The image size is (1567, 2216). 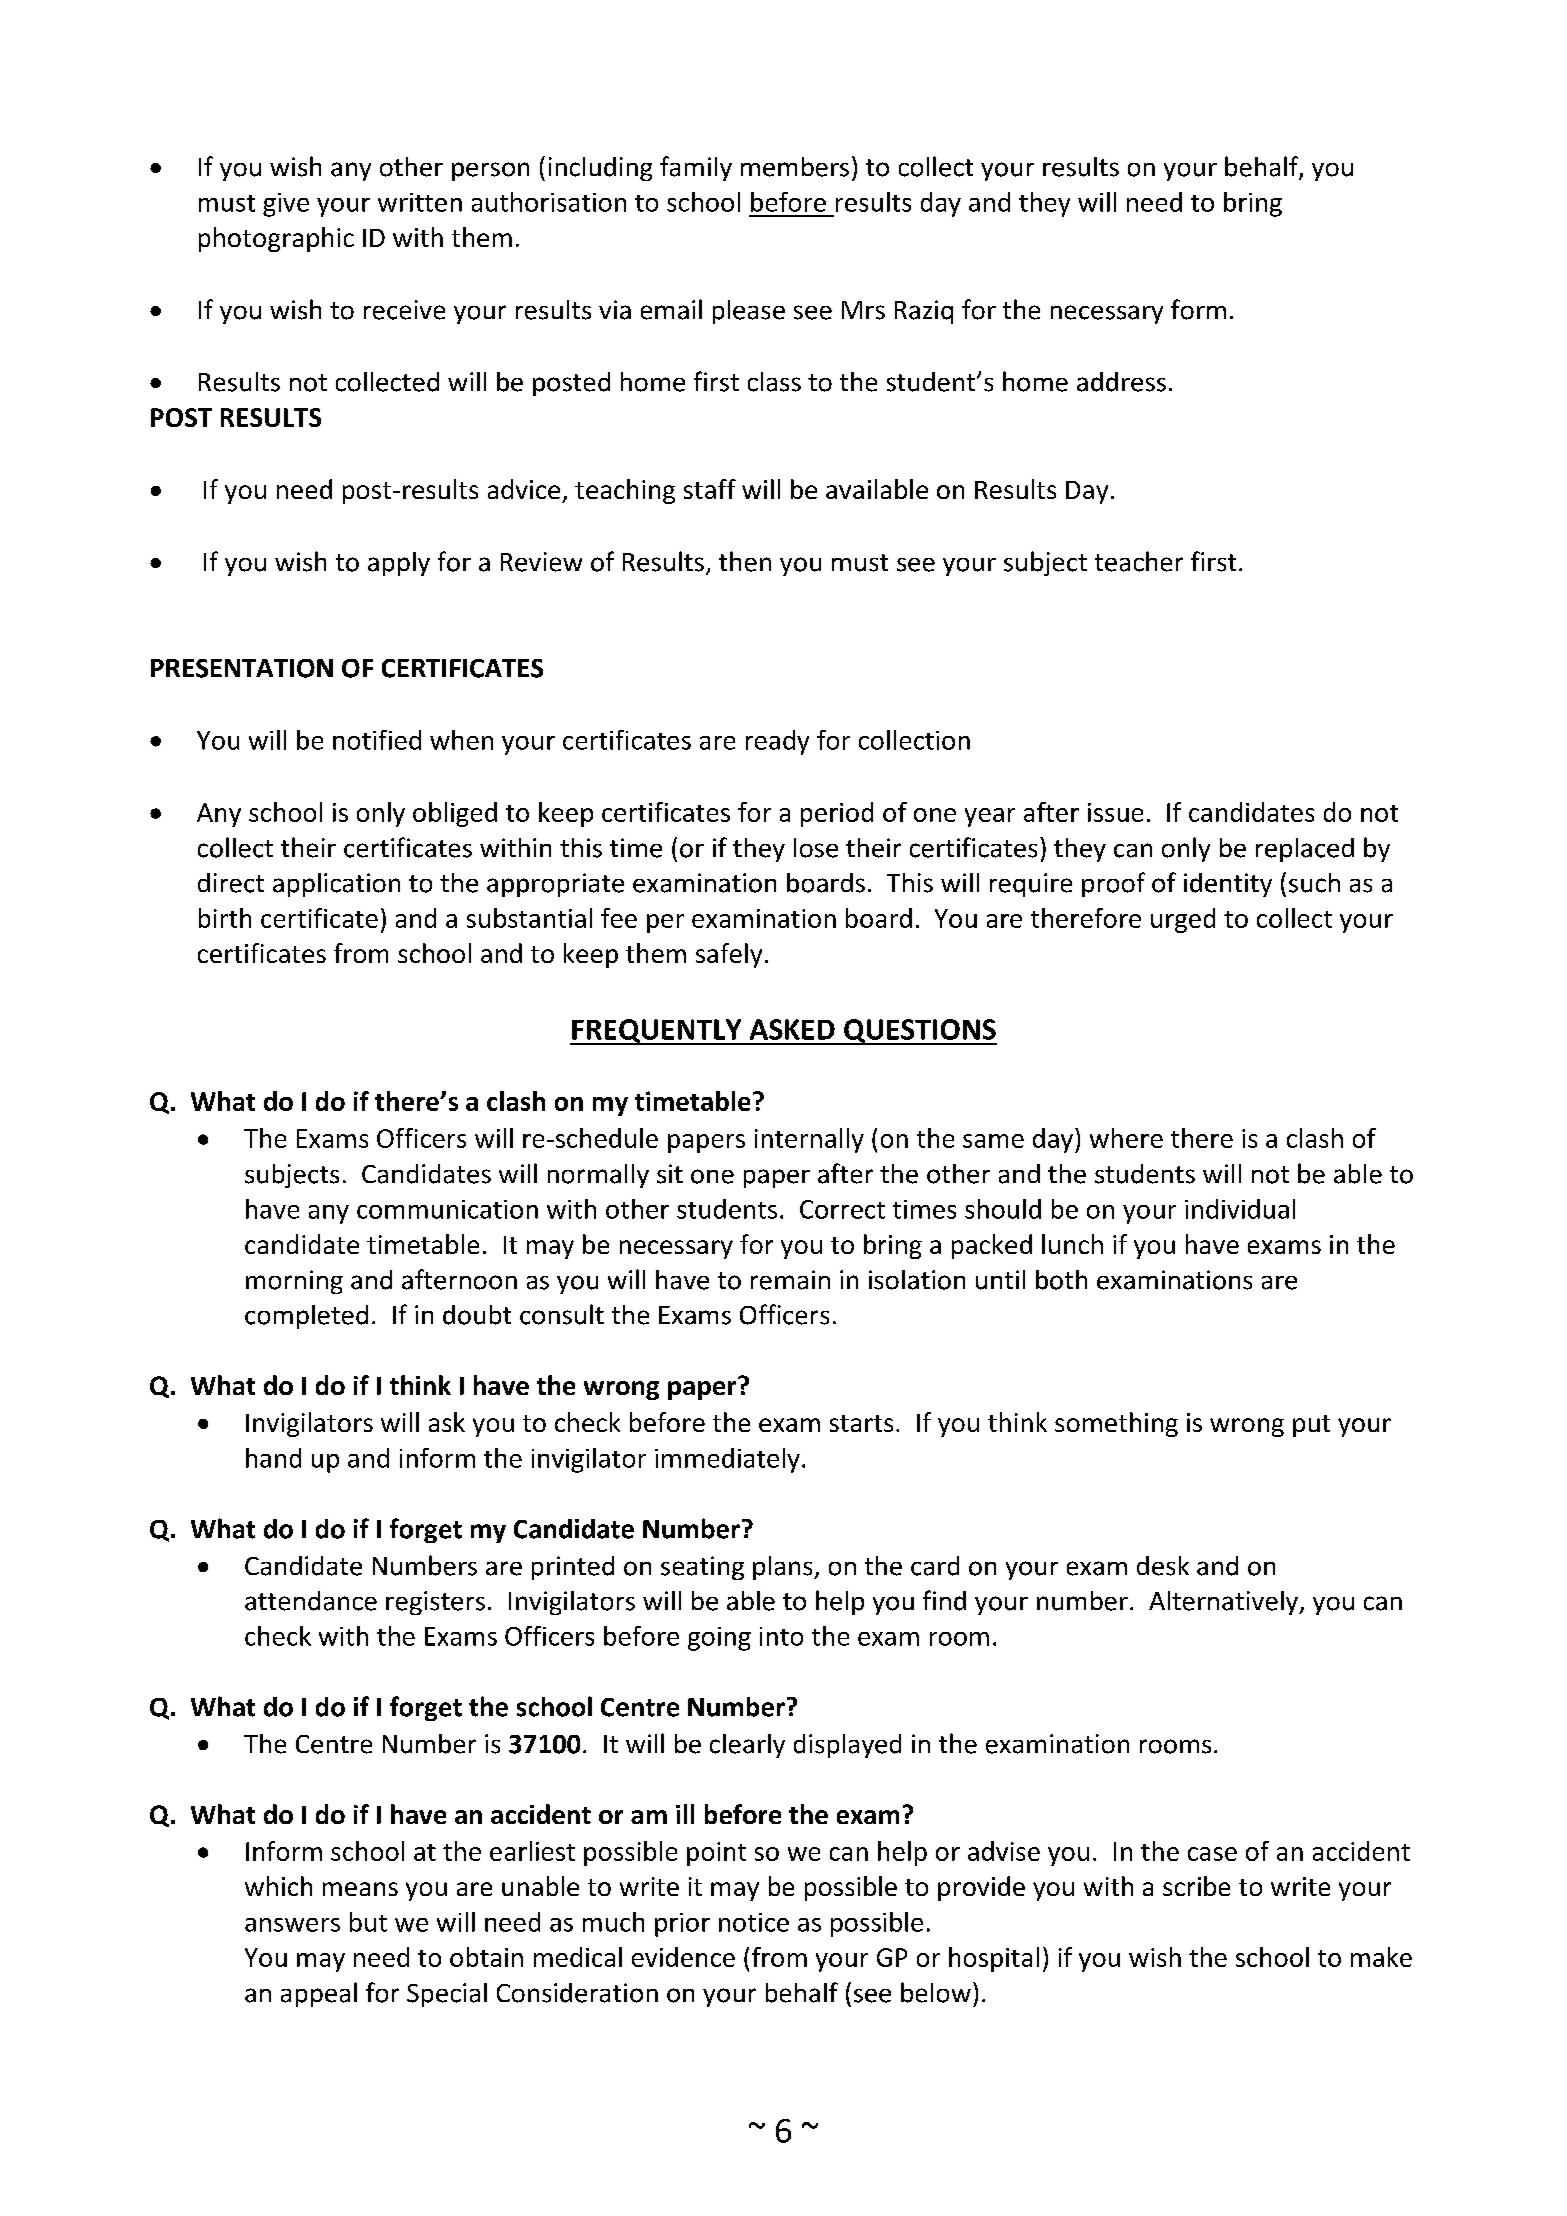 What do you see at coordinates (273, 1458) in the screenshot?
I see `hand` at bounding box center [273, 1458].
